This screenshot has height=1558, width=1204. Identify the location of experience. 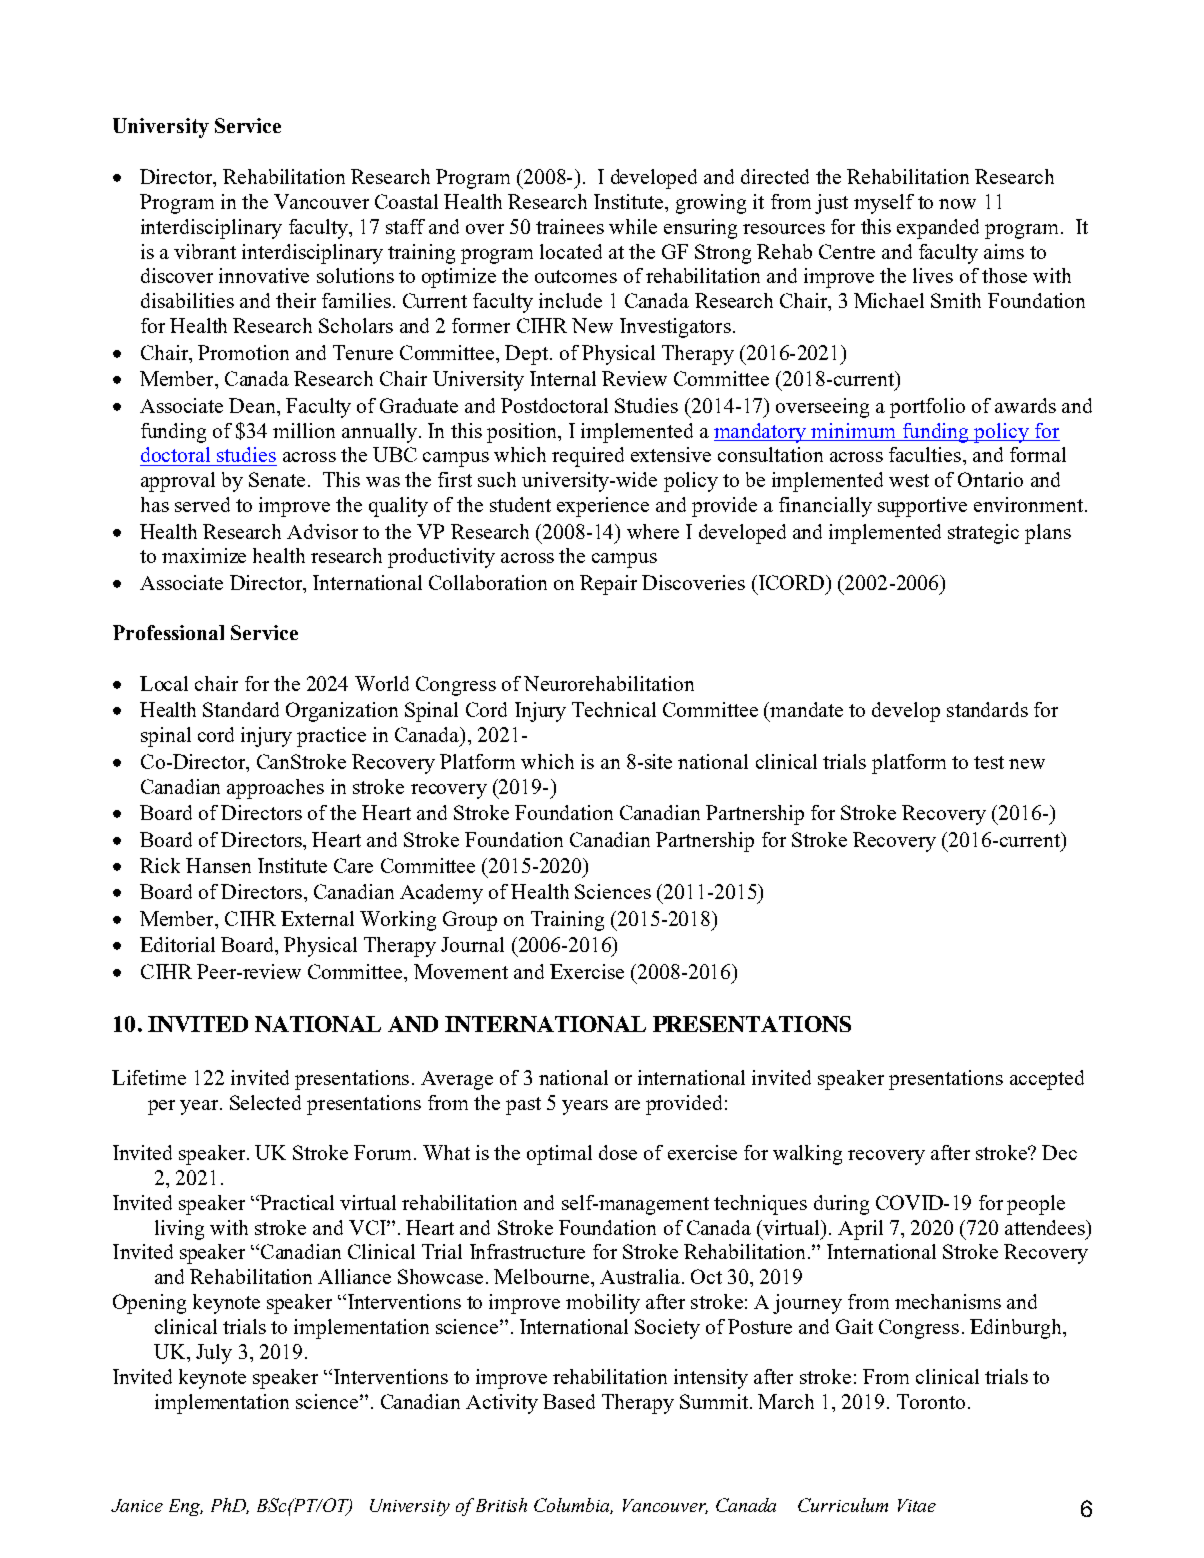
(603, 507).
